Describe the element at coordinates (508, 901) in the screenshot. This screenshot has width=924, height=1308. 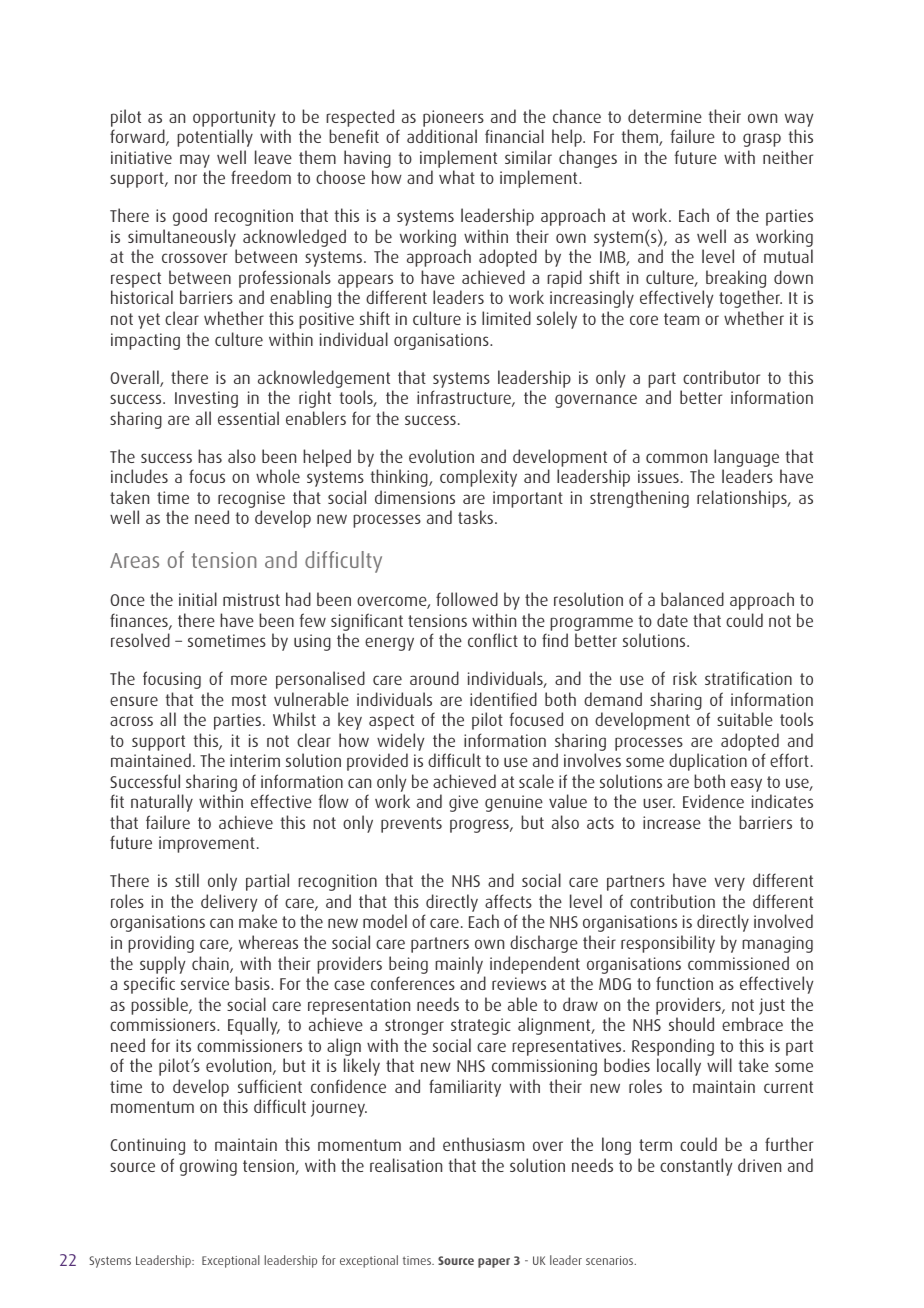
I see `affects` at that location.
